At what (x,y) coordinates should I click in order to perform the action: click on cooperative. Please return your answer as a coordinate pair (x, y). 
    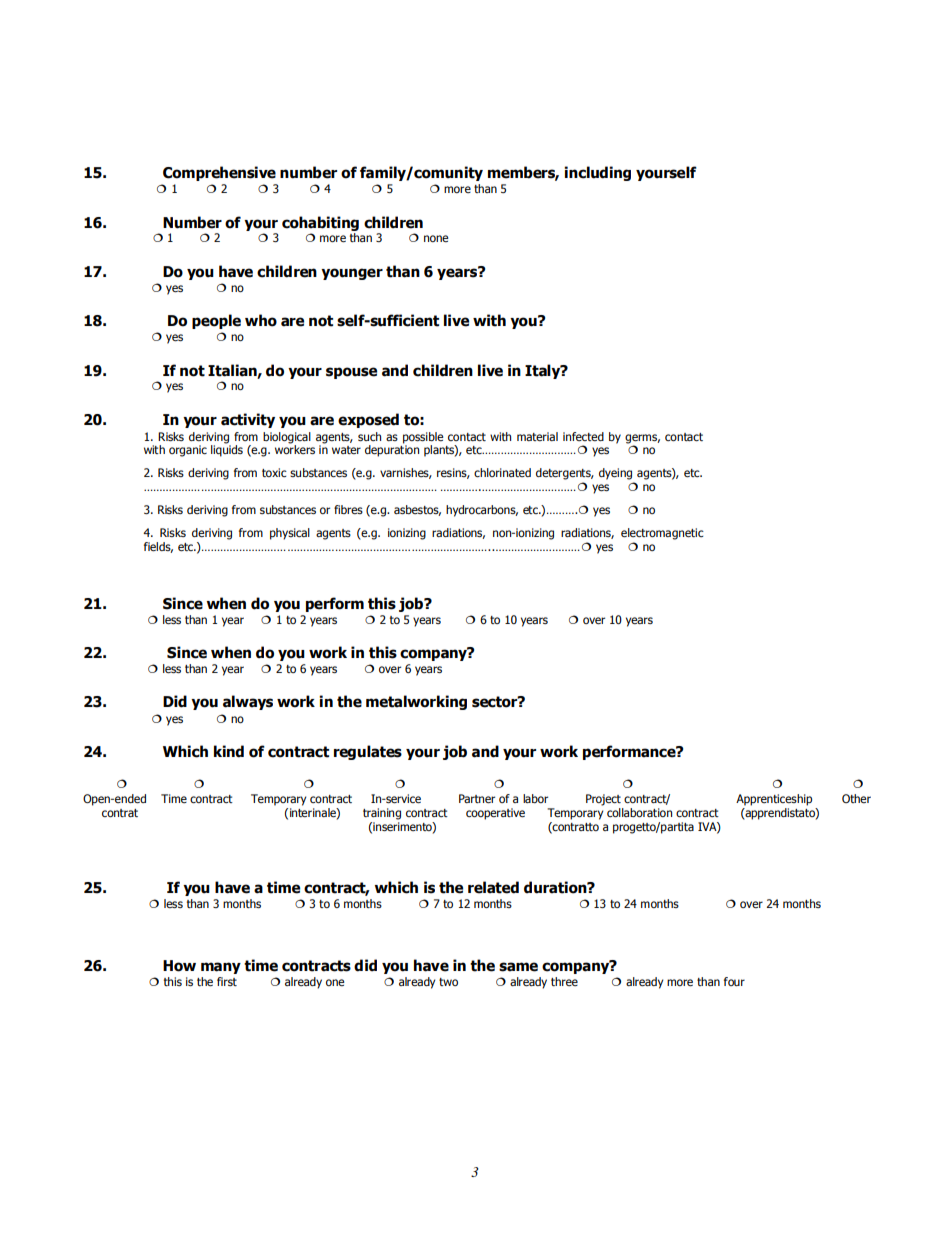
    Looking at the image, I should click on (495, 814).
